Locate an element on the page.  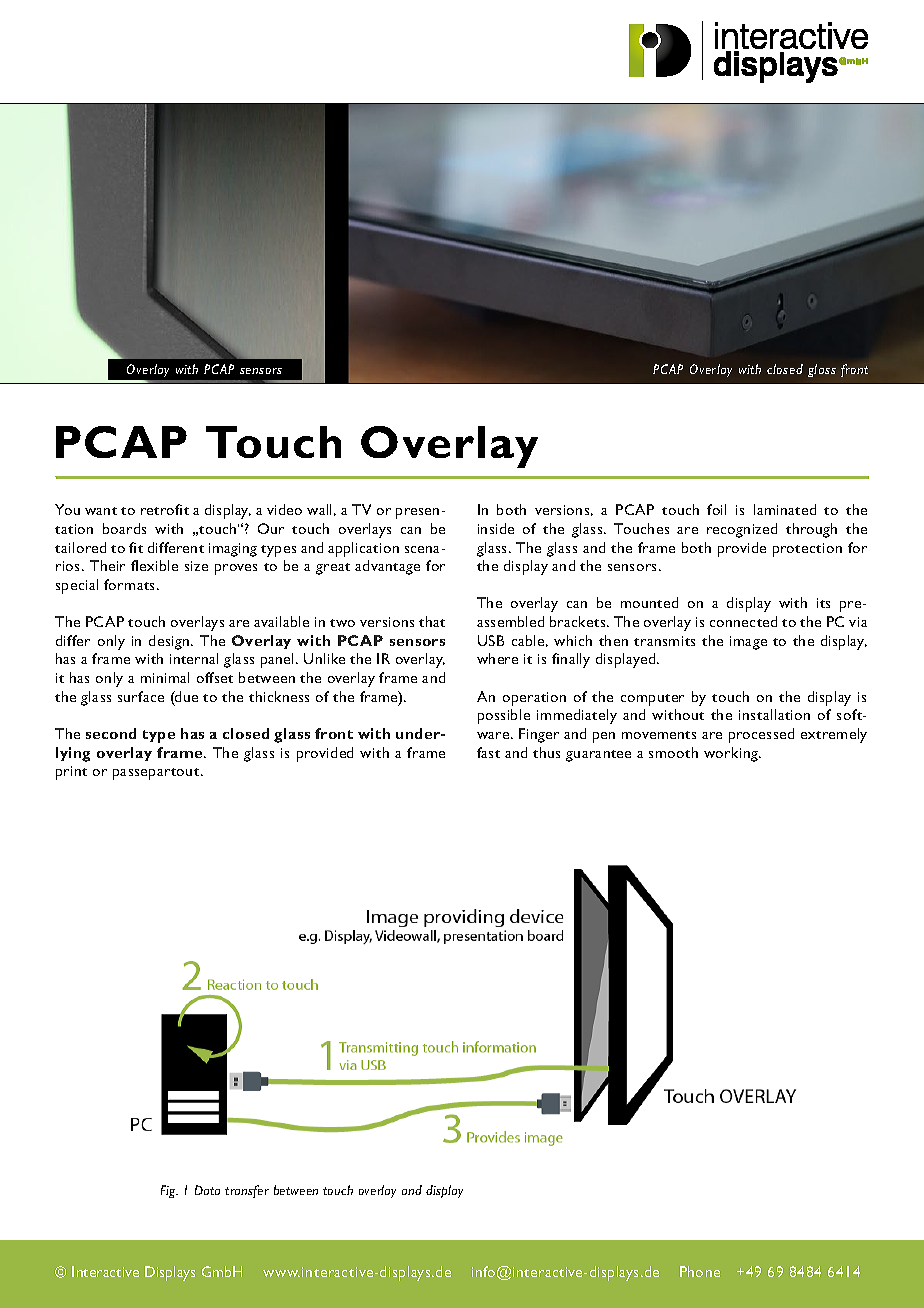
guarantee is located at coordinates (598, 756).
